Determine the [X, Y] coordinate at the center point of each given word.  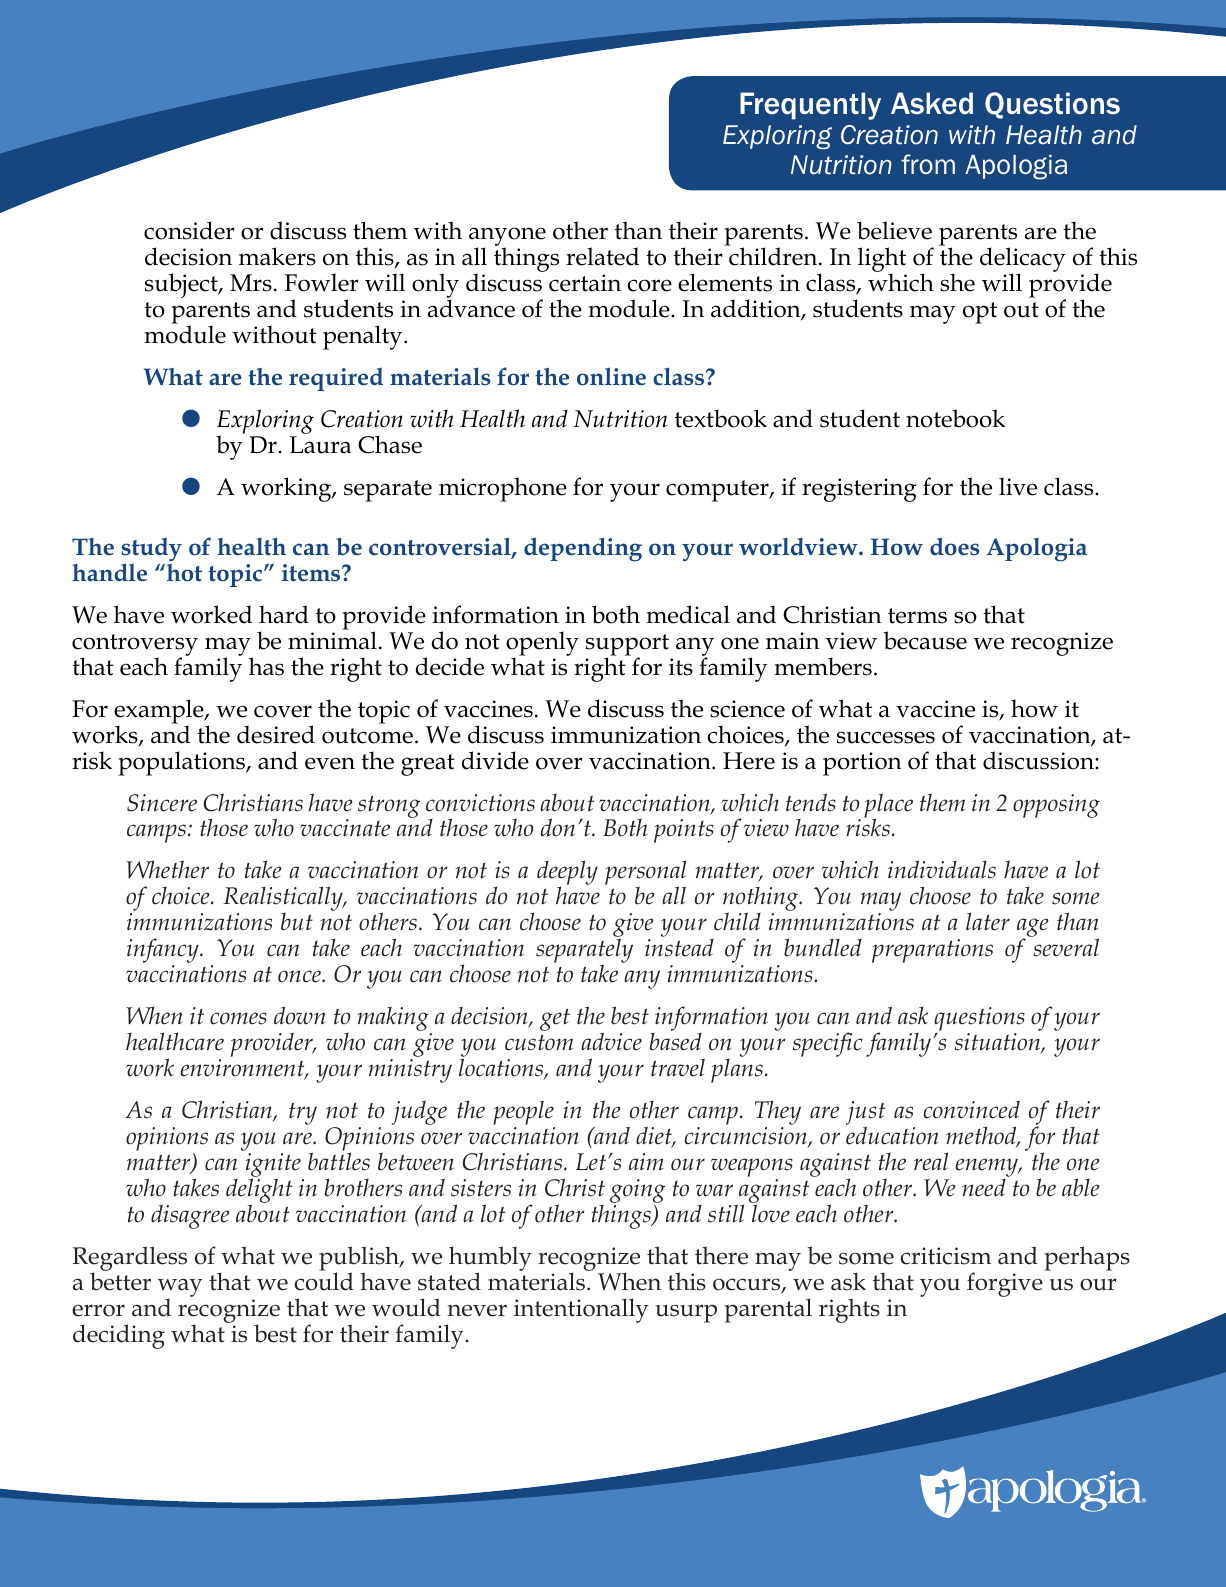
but [297, 921]
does [954, 546]
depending [583, 549]
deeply [567, 874]
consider [189, 230]
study [152, 551]
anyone [507, 238]
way [180, 1289]
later [988, 921]
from [928, 164]
